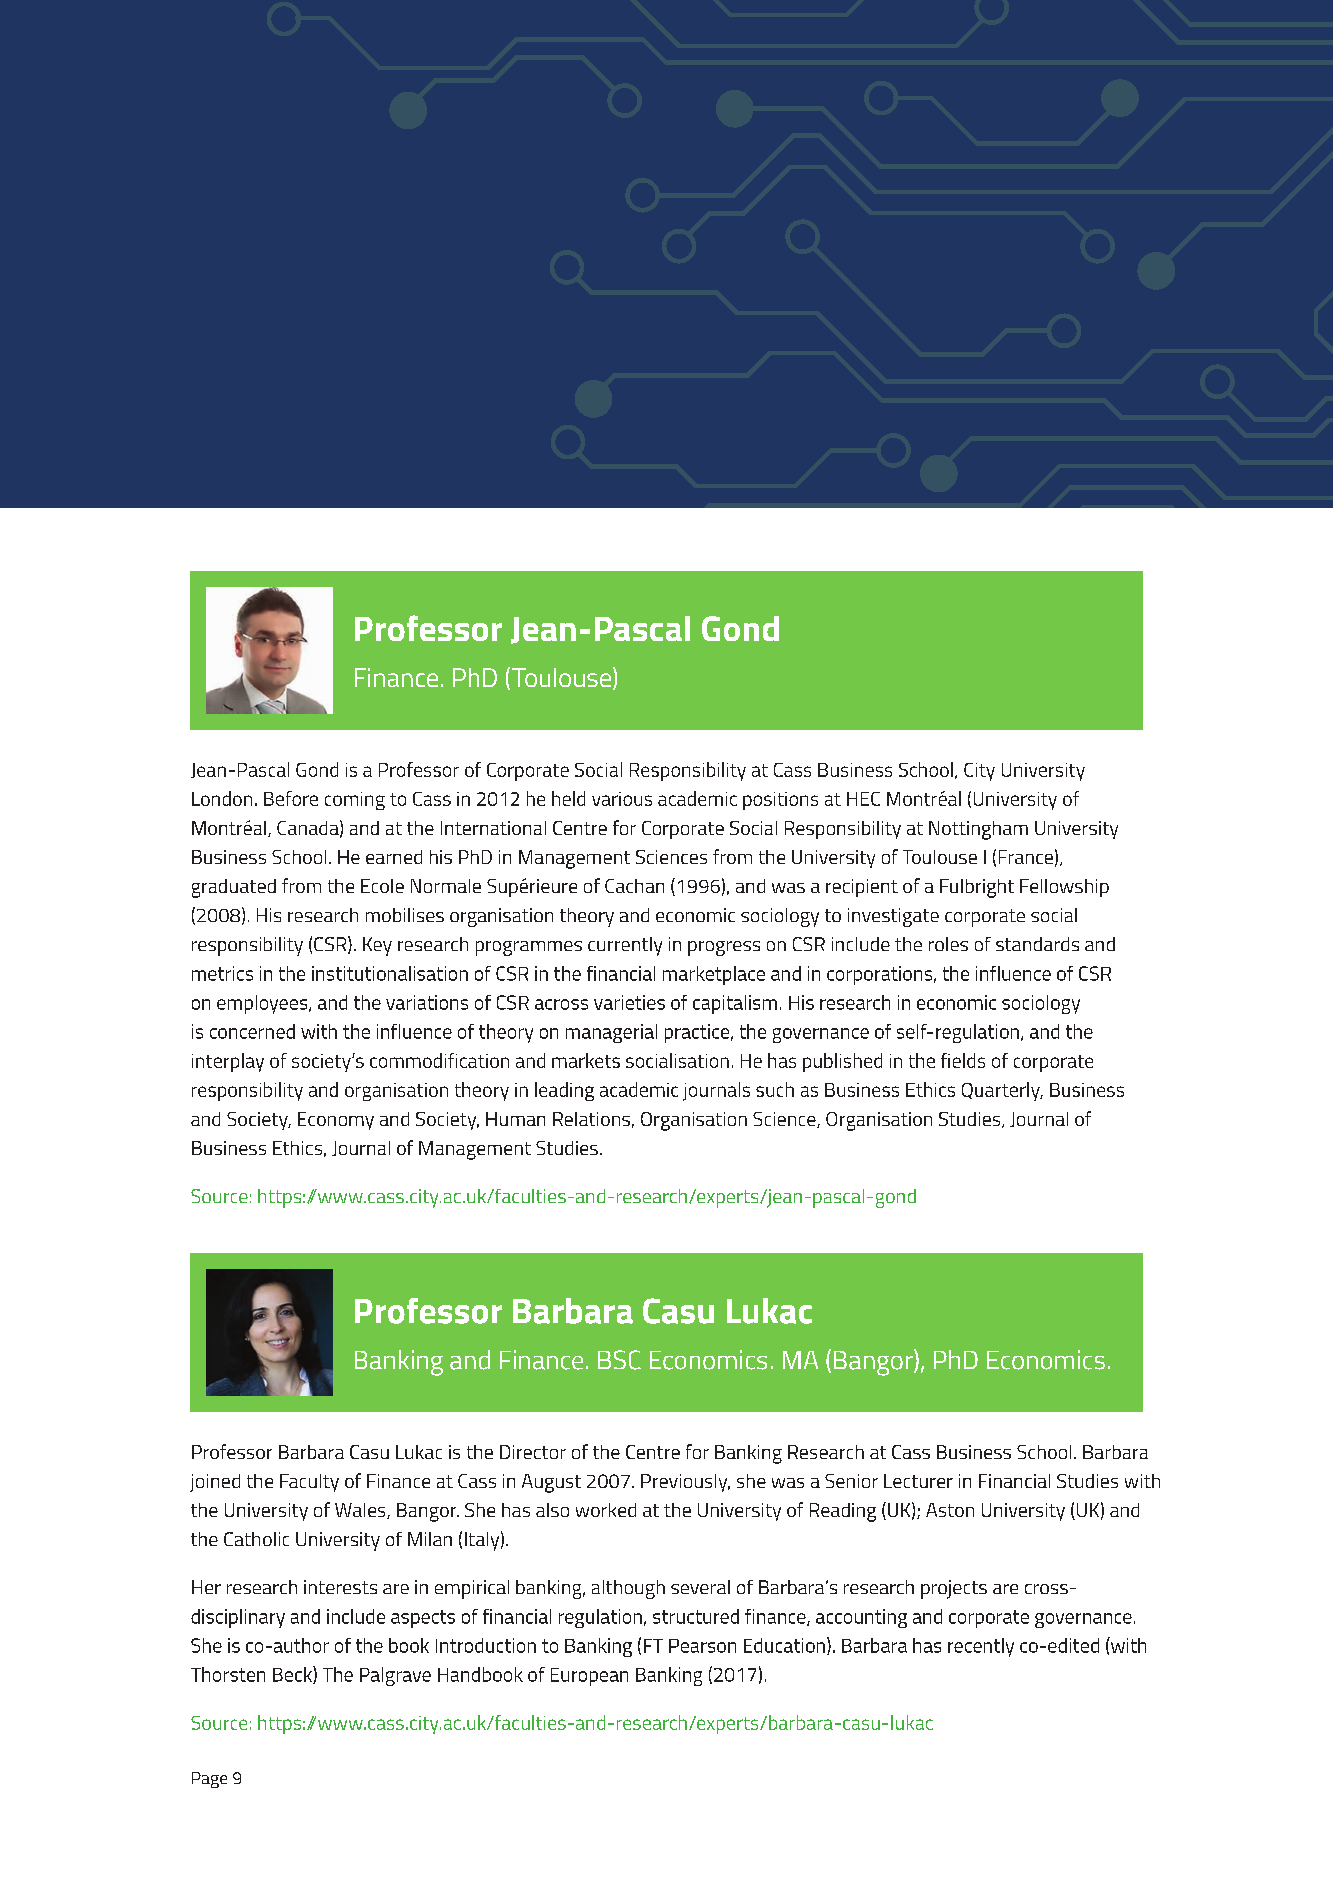 The height and width of the screenshot is (1885, 1333). What do you see at coordinates (619, 1360) in the screenshot?
I see `BSC` at bounding box center [619, 1360].
